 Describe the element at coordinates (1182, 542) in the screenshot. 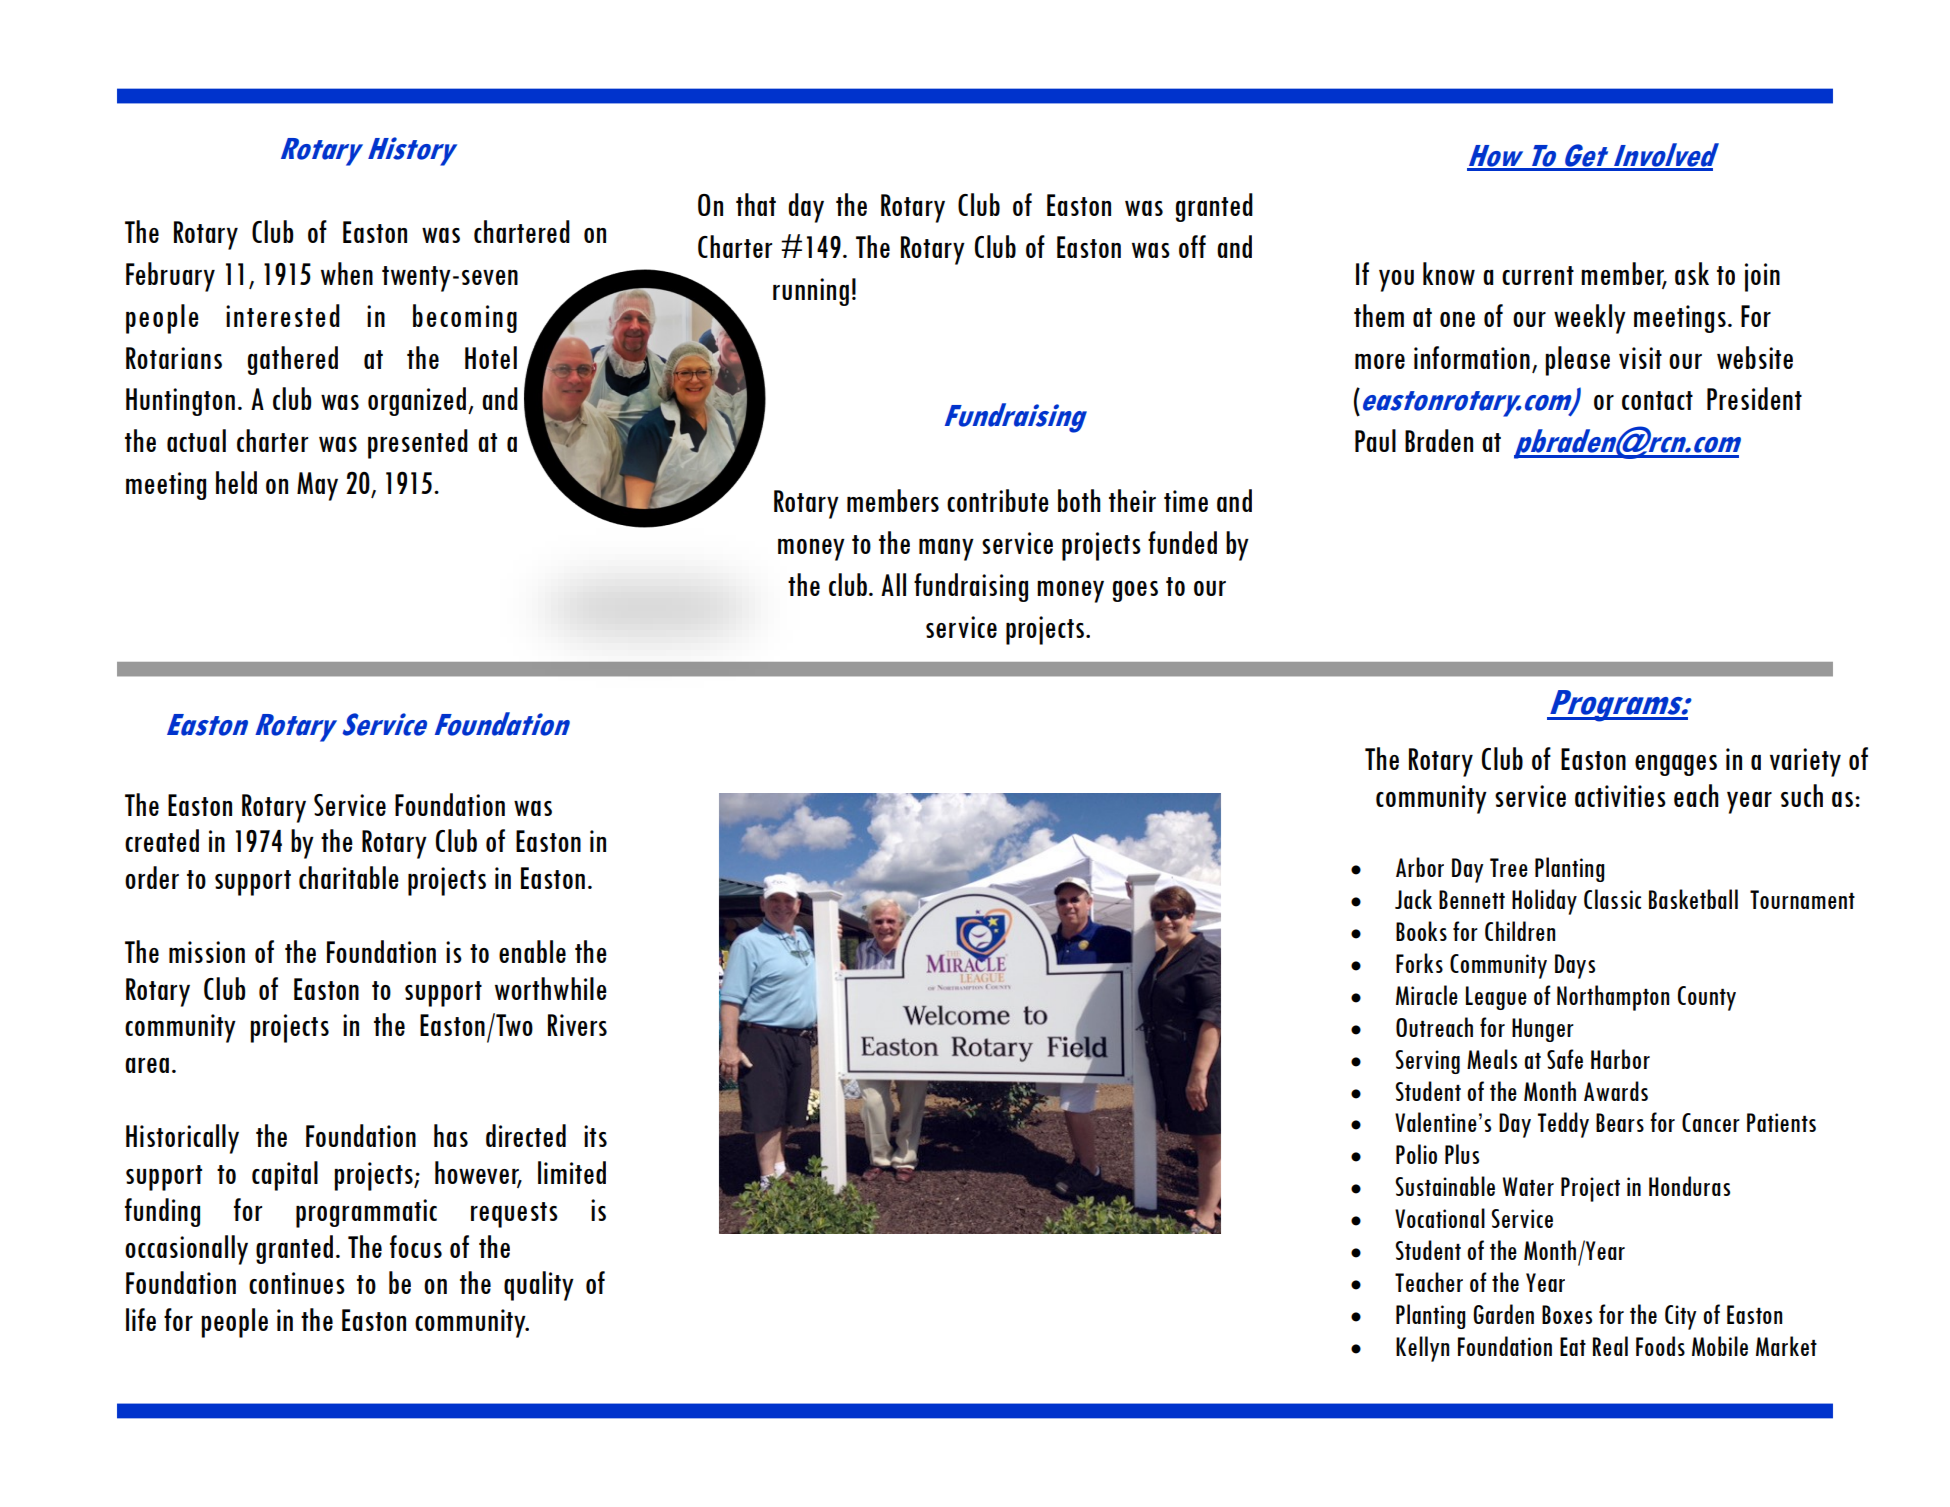

I see `funded` at that location.
